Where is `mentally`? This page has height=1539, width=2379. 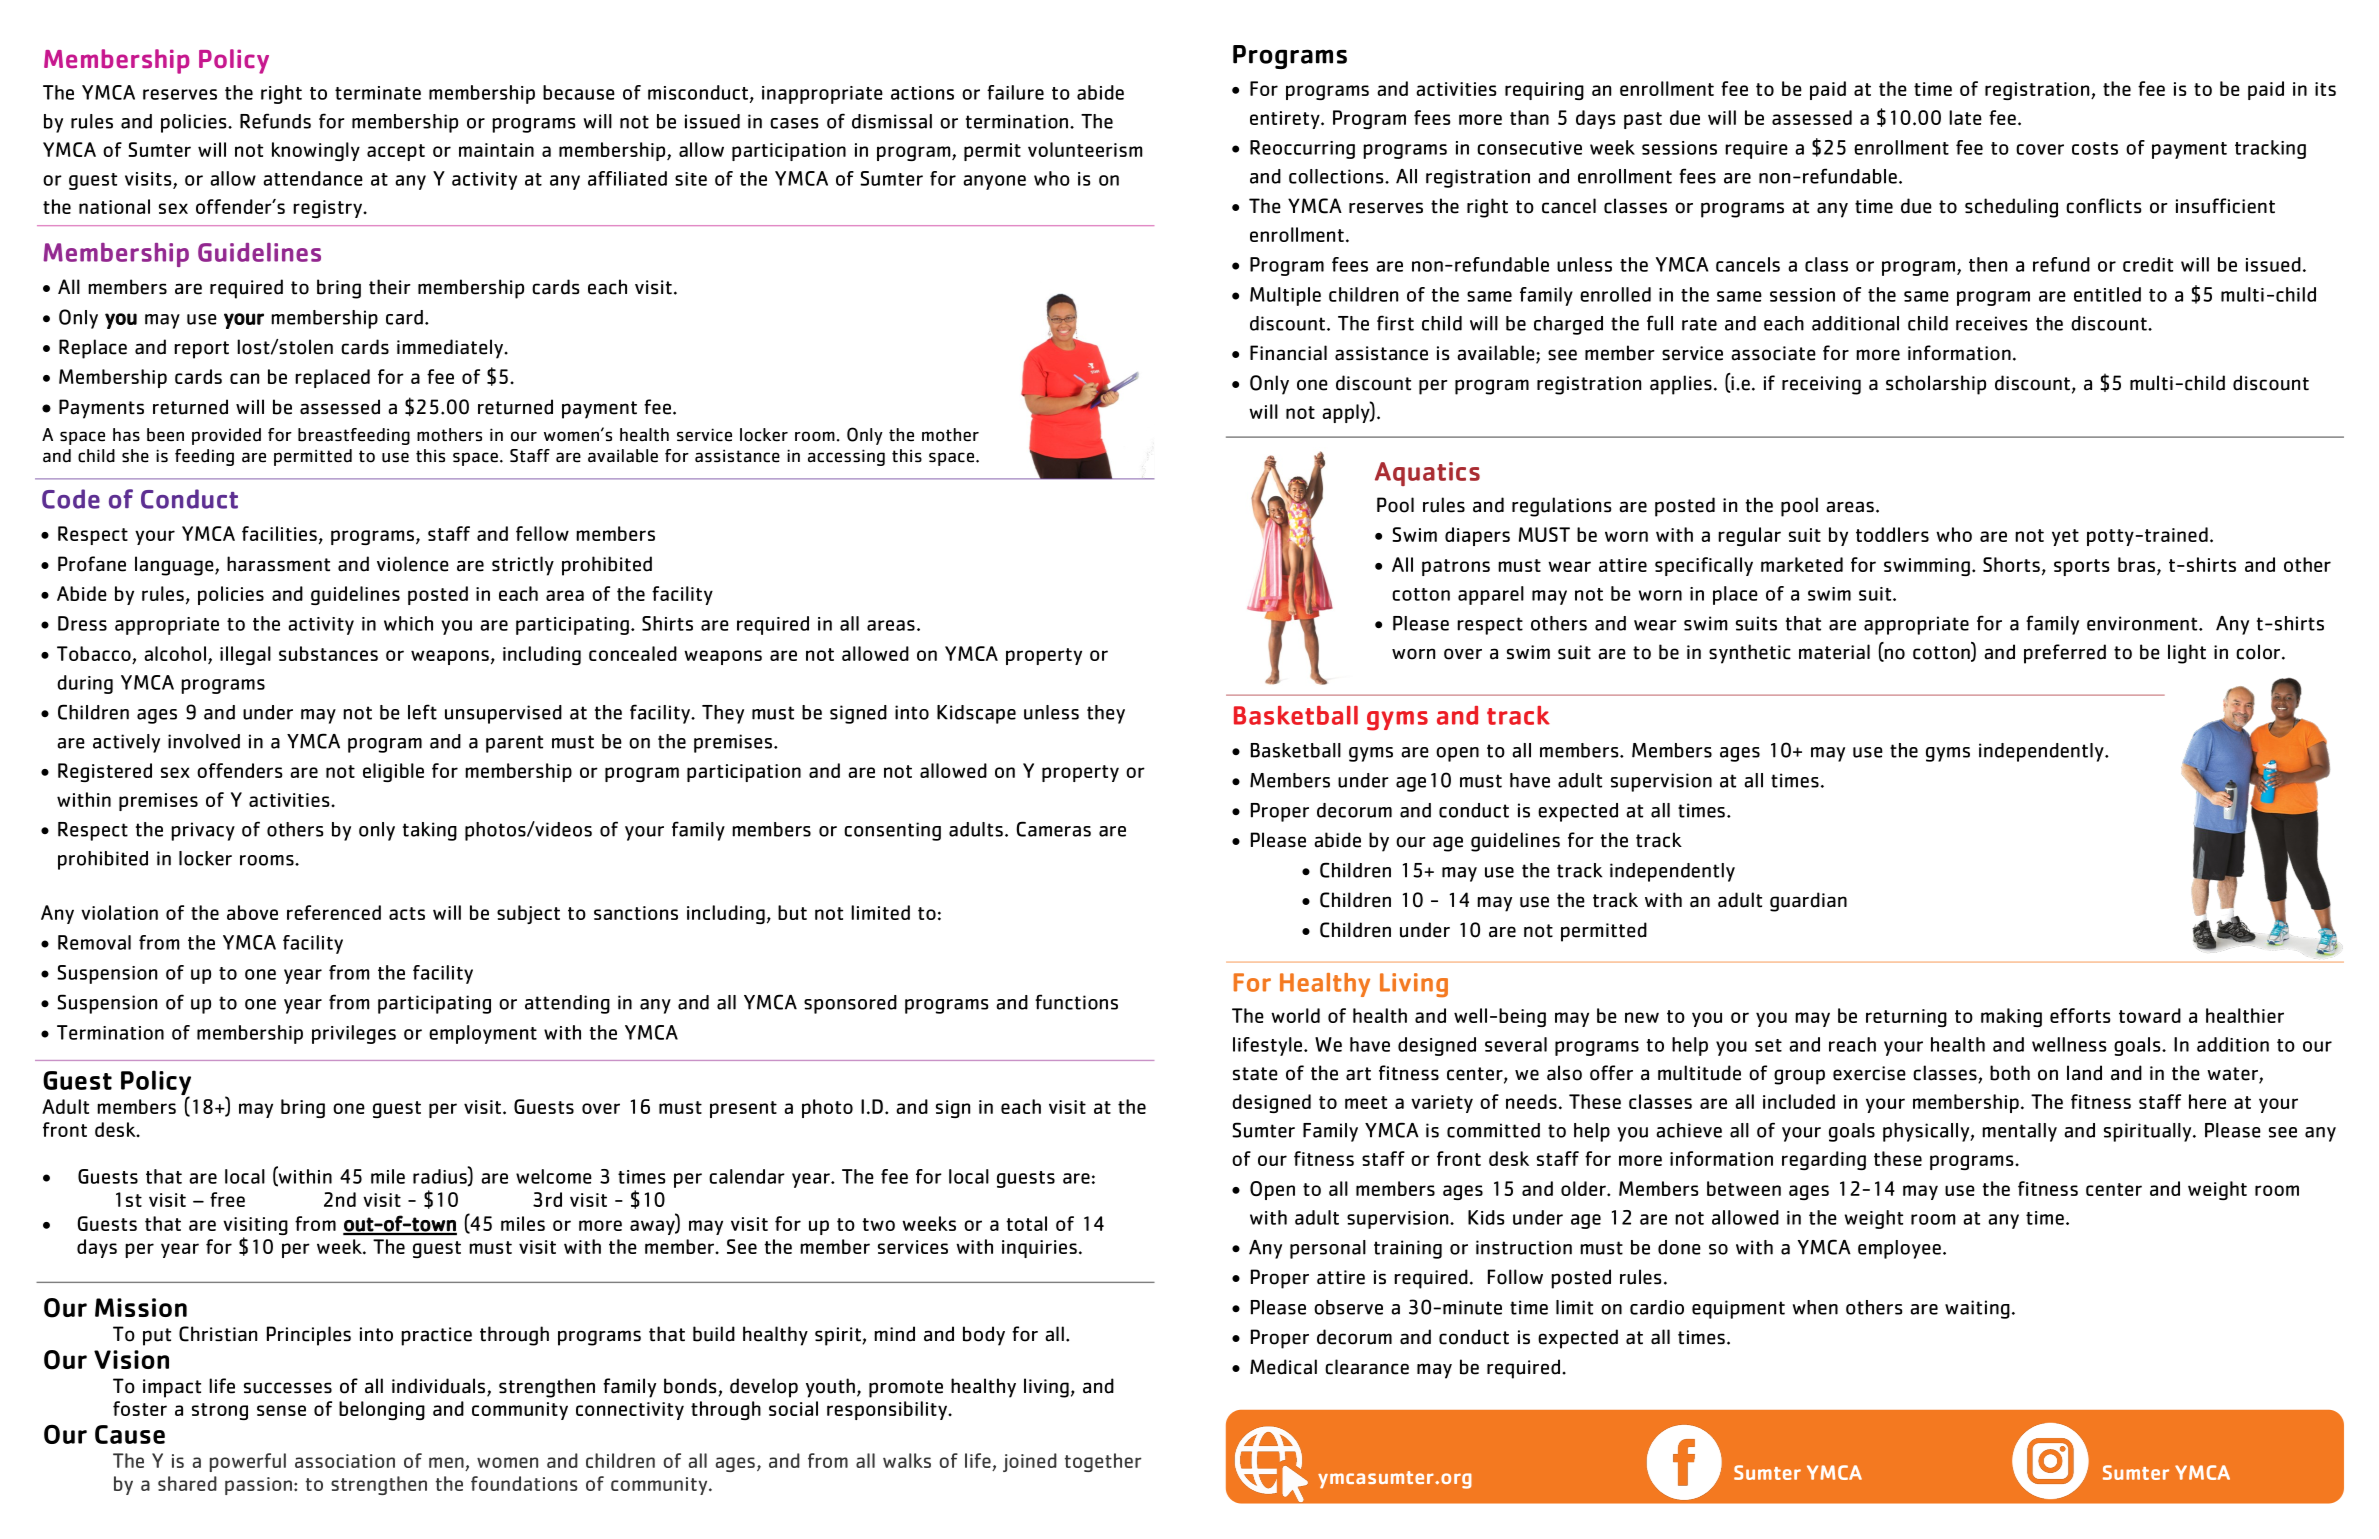
mentally is located at coordinates (2019, 1132).
